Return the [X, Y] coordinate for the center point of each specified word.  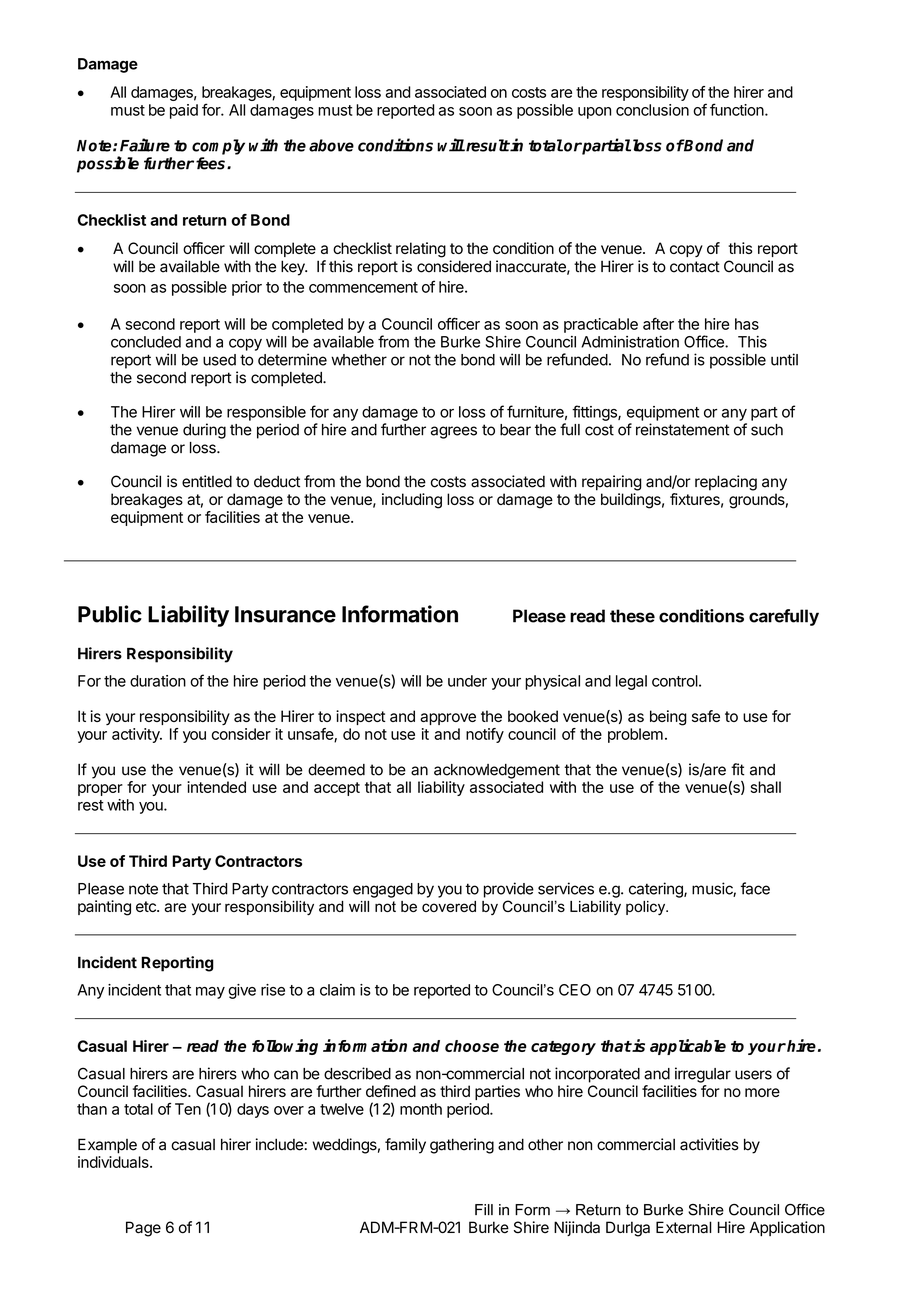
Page [143, 1229]
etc [147, 906]
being [668, 718]
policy [647, 908]
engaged [383, 890]
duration [158, 681]
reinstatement [682, 429]
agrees [454, 432]
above [331, 145]
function [737, 109]
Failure [145, 145]
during [204, 431]
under [467, 681]
